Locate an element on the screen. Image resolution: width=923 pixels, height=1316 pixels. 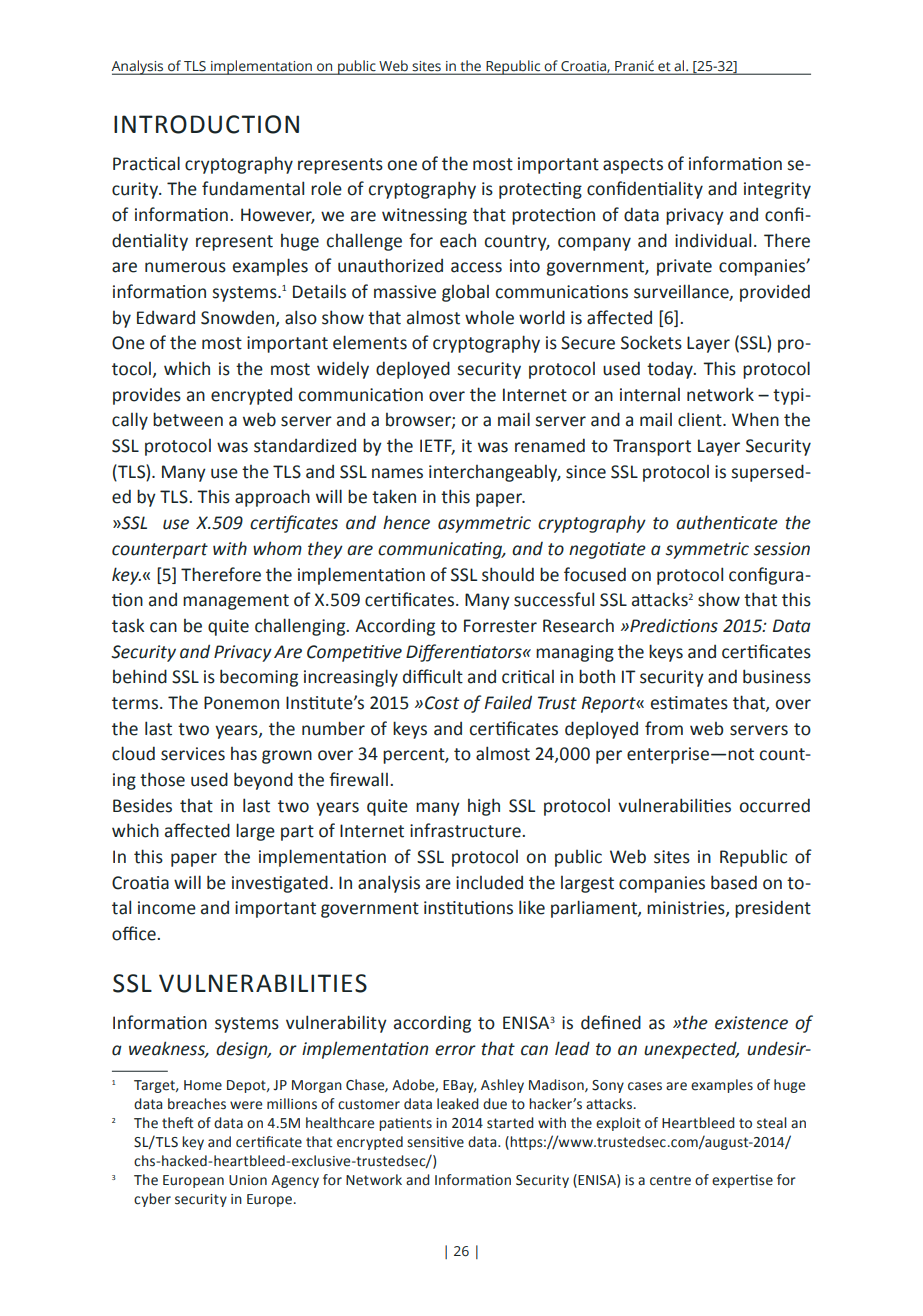
difficult is located at coordinates (433, 676).
